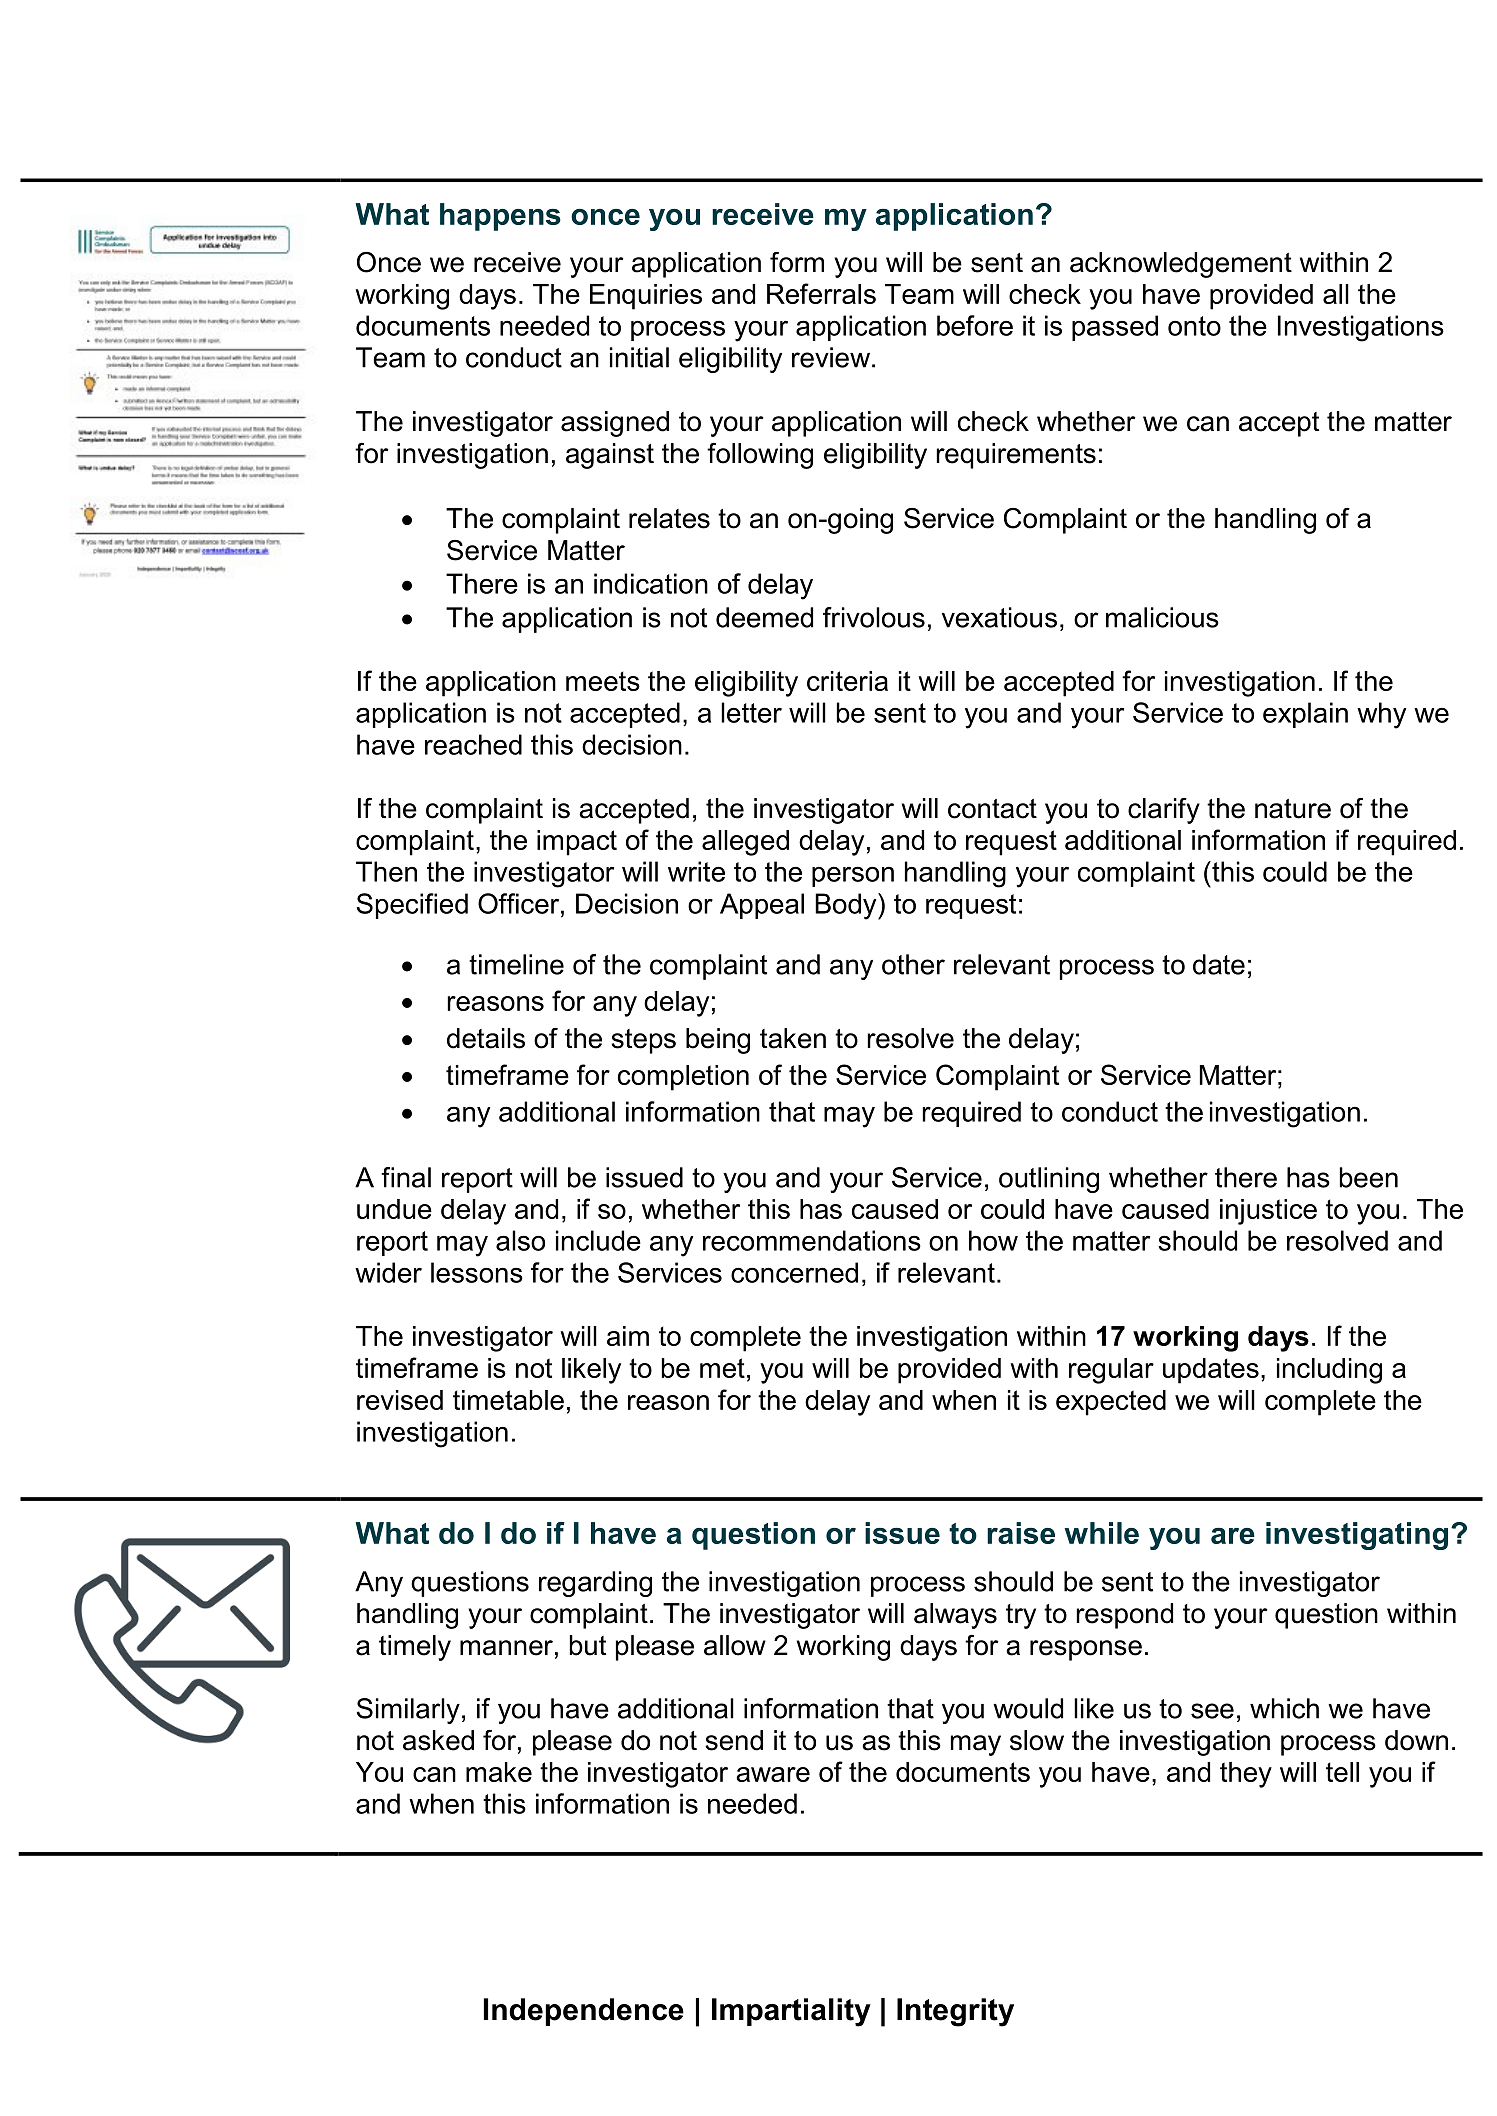  I want to click on taken, so click(793, 1038).
